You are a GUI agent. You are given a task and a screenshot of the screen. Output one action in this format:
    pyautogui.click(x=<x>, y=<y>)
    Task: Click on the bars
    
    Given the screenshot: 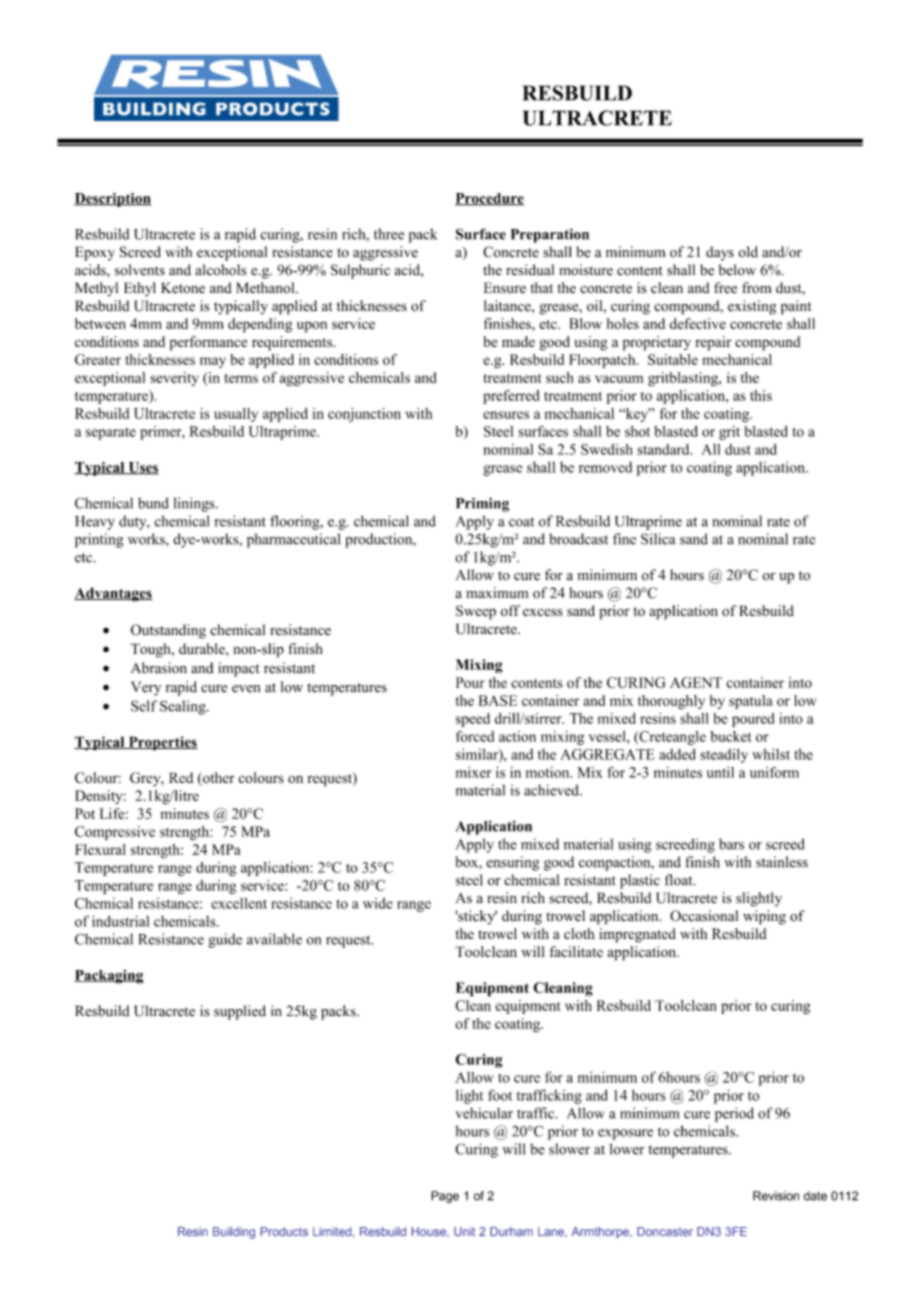 What is the action you would take?
    pyautogui.click(x=731, y=844)
